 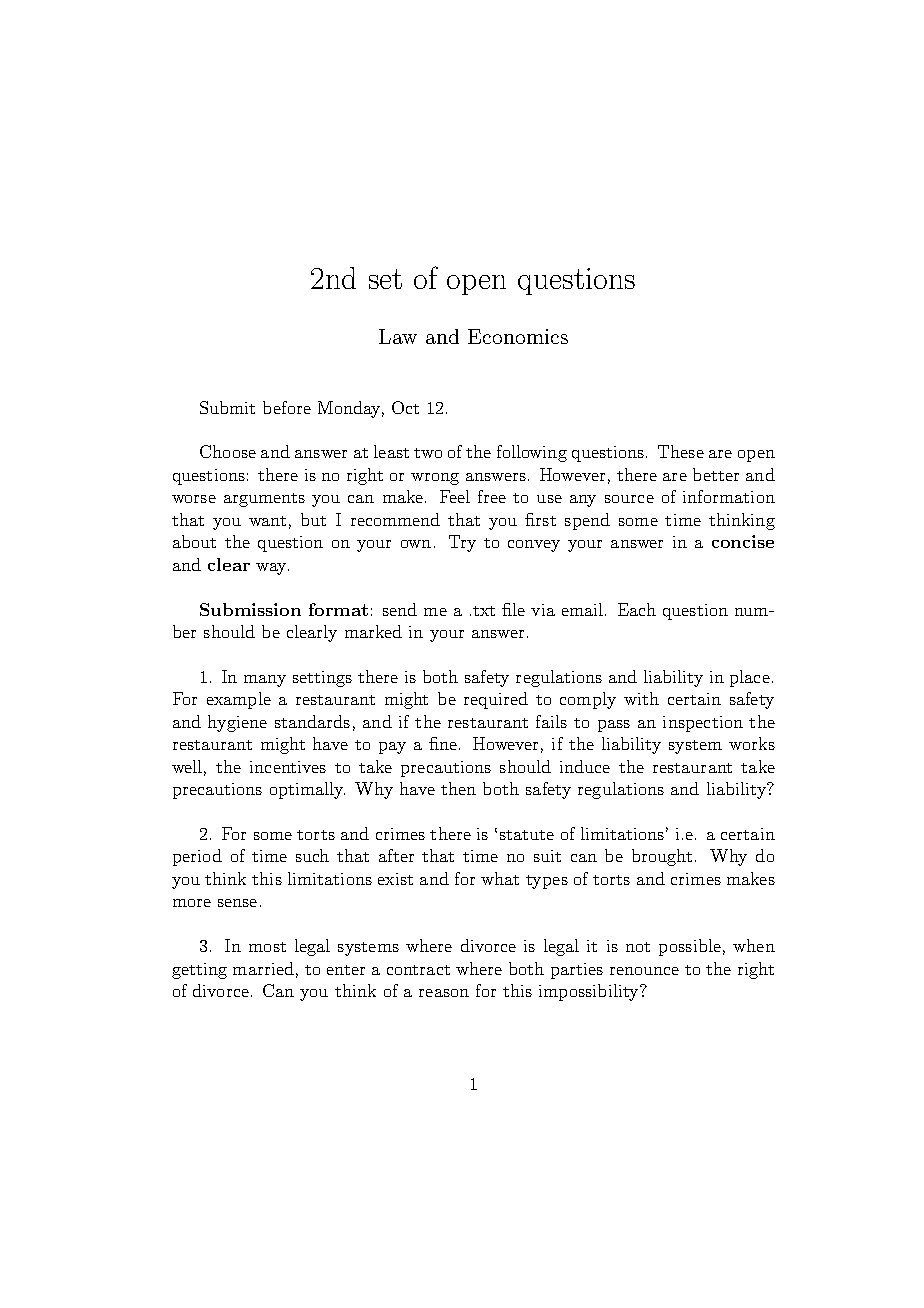 I want to click on concise, so click(x=743, y=541).
